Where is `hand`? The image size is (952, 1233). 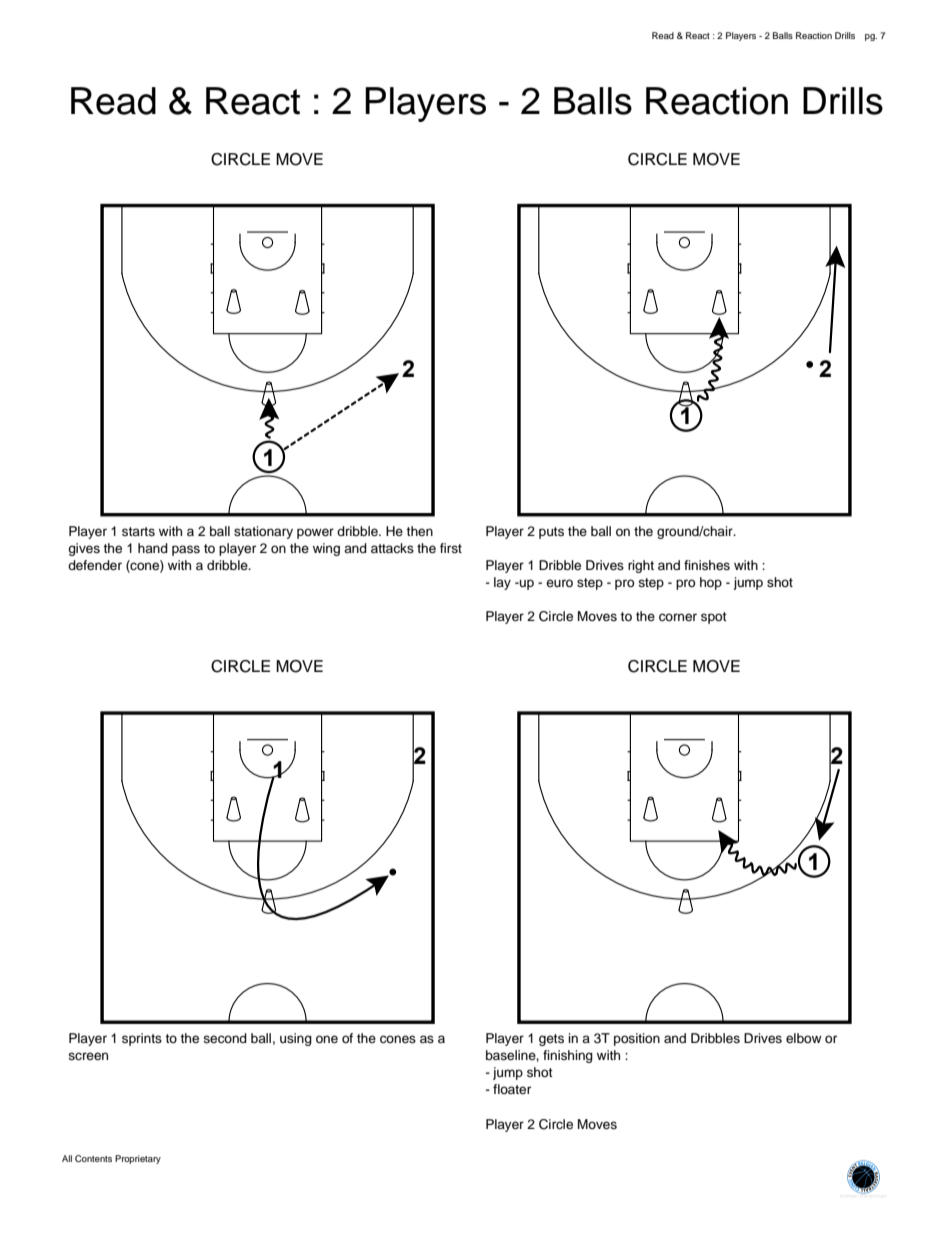 hand is located at coordinates (153, 548).
